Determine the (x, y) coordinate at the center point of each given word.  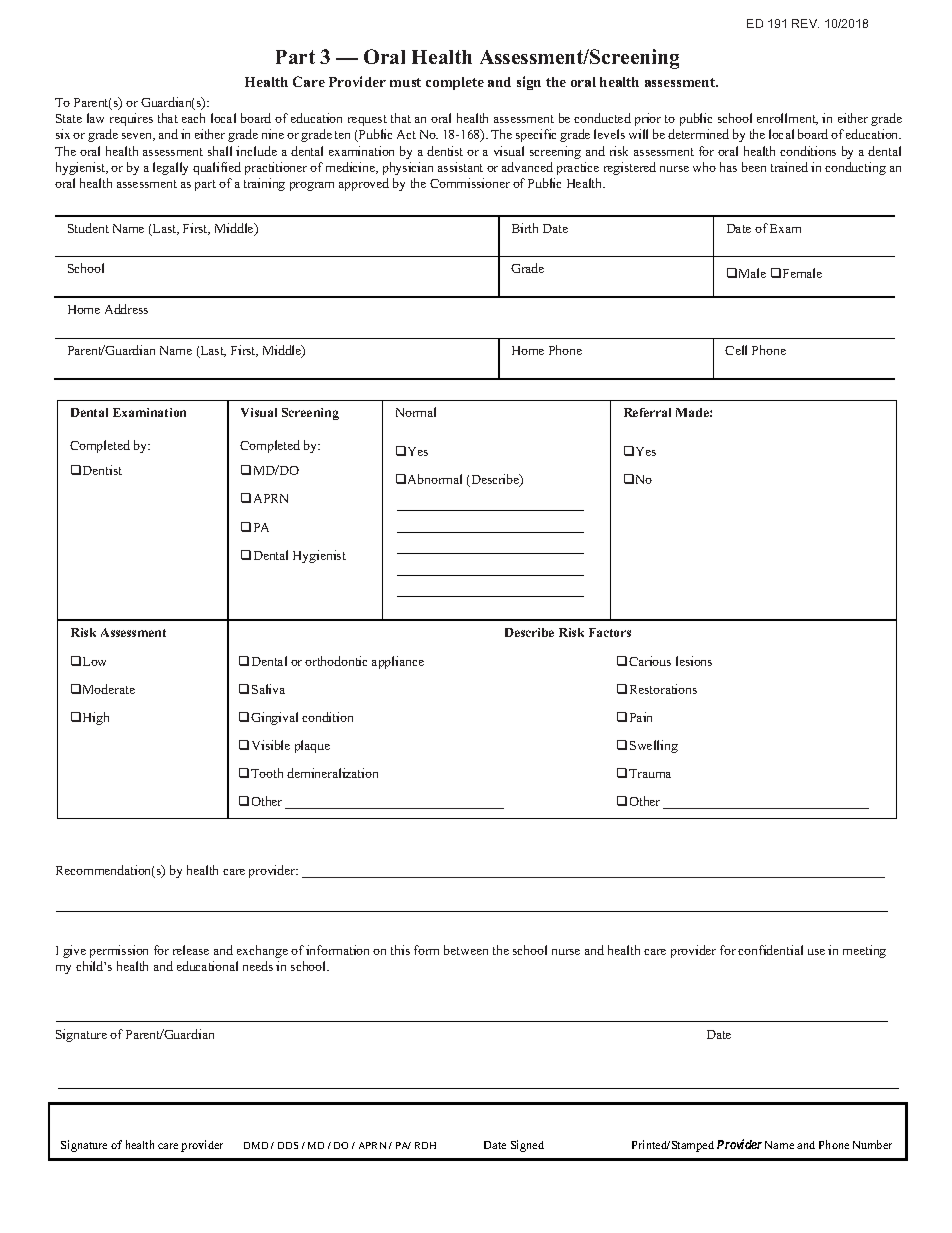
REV (805, 23)
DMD (256, 1145)
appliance (398, 662)
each (193, 118)
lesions (694, 661)
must (405, 82)
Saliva (268, 689)
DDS (288, 1145)
